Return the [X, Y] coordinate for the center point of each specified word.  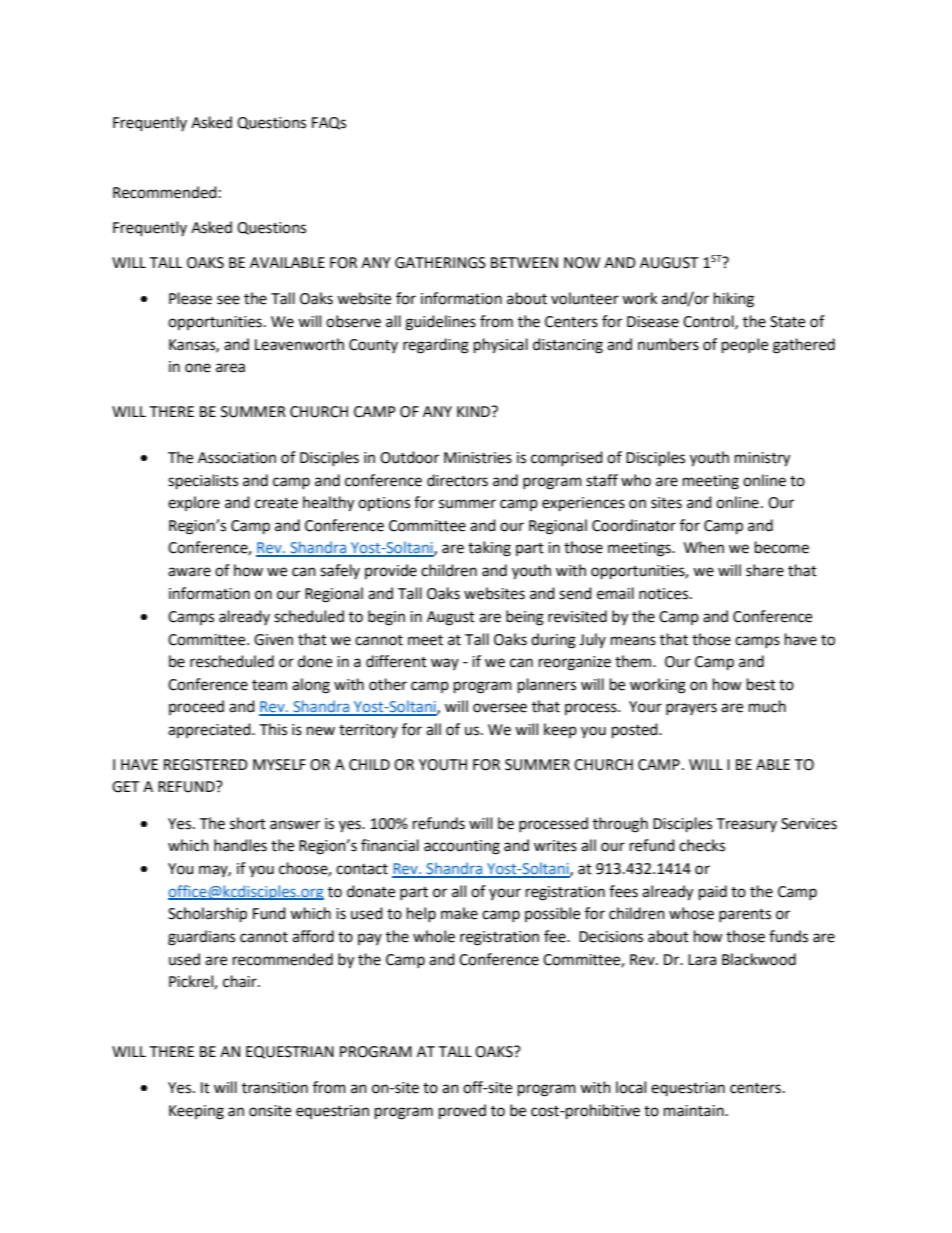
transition [275, 1088]
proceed [196, 707]
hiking [734, 300]
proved [462, 1112]
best [761, 684]
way [445, 664]
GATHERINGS [440, 263]
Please [190, 298]
